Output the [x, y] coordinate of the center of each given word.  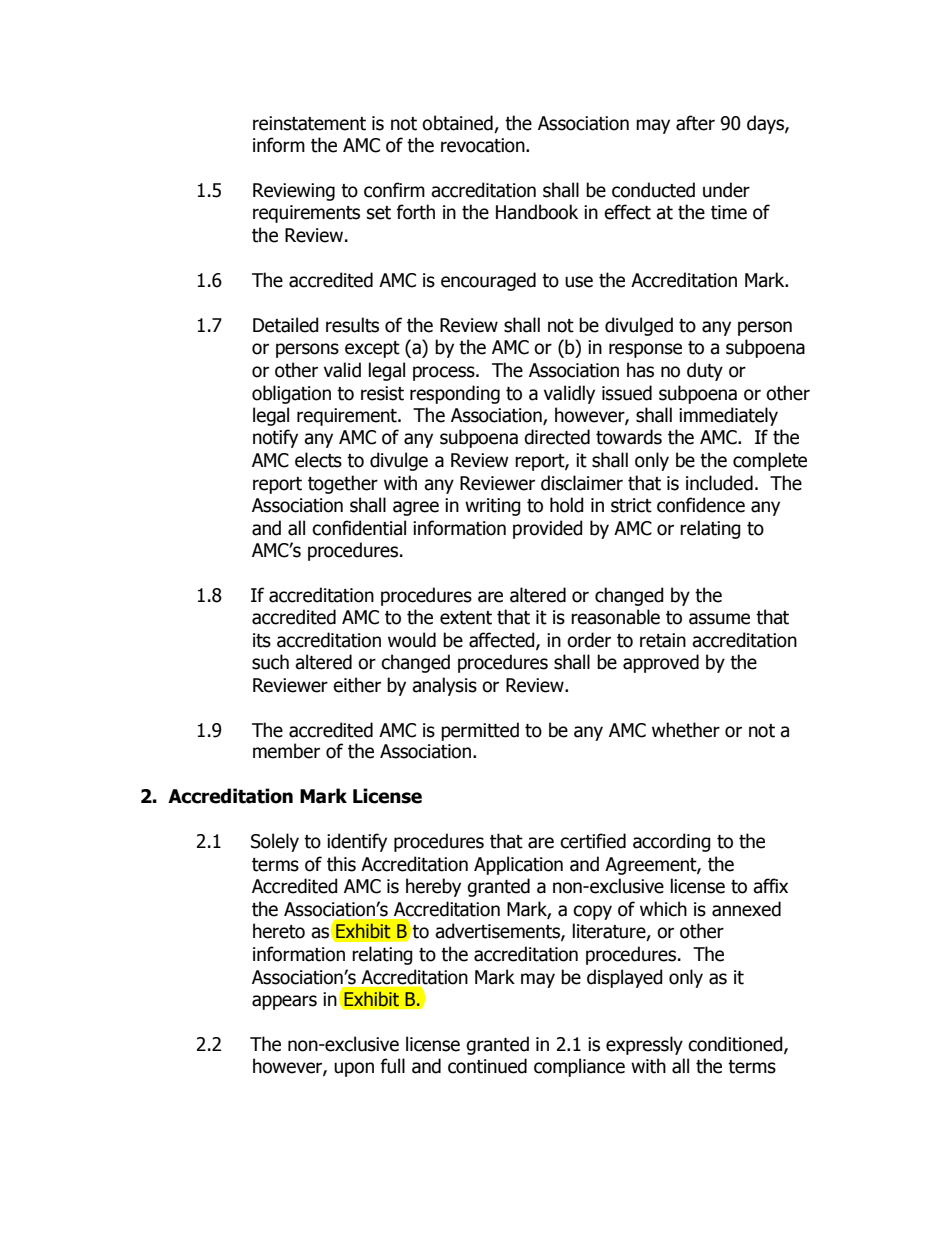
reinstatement [309, 123]
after [695, 123]
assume [719, 619]
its [262, 640]
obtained [458, 124]
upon [354, 1069]
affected [503, 641]
